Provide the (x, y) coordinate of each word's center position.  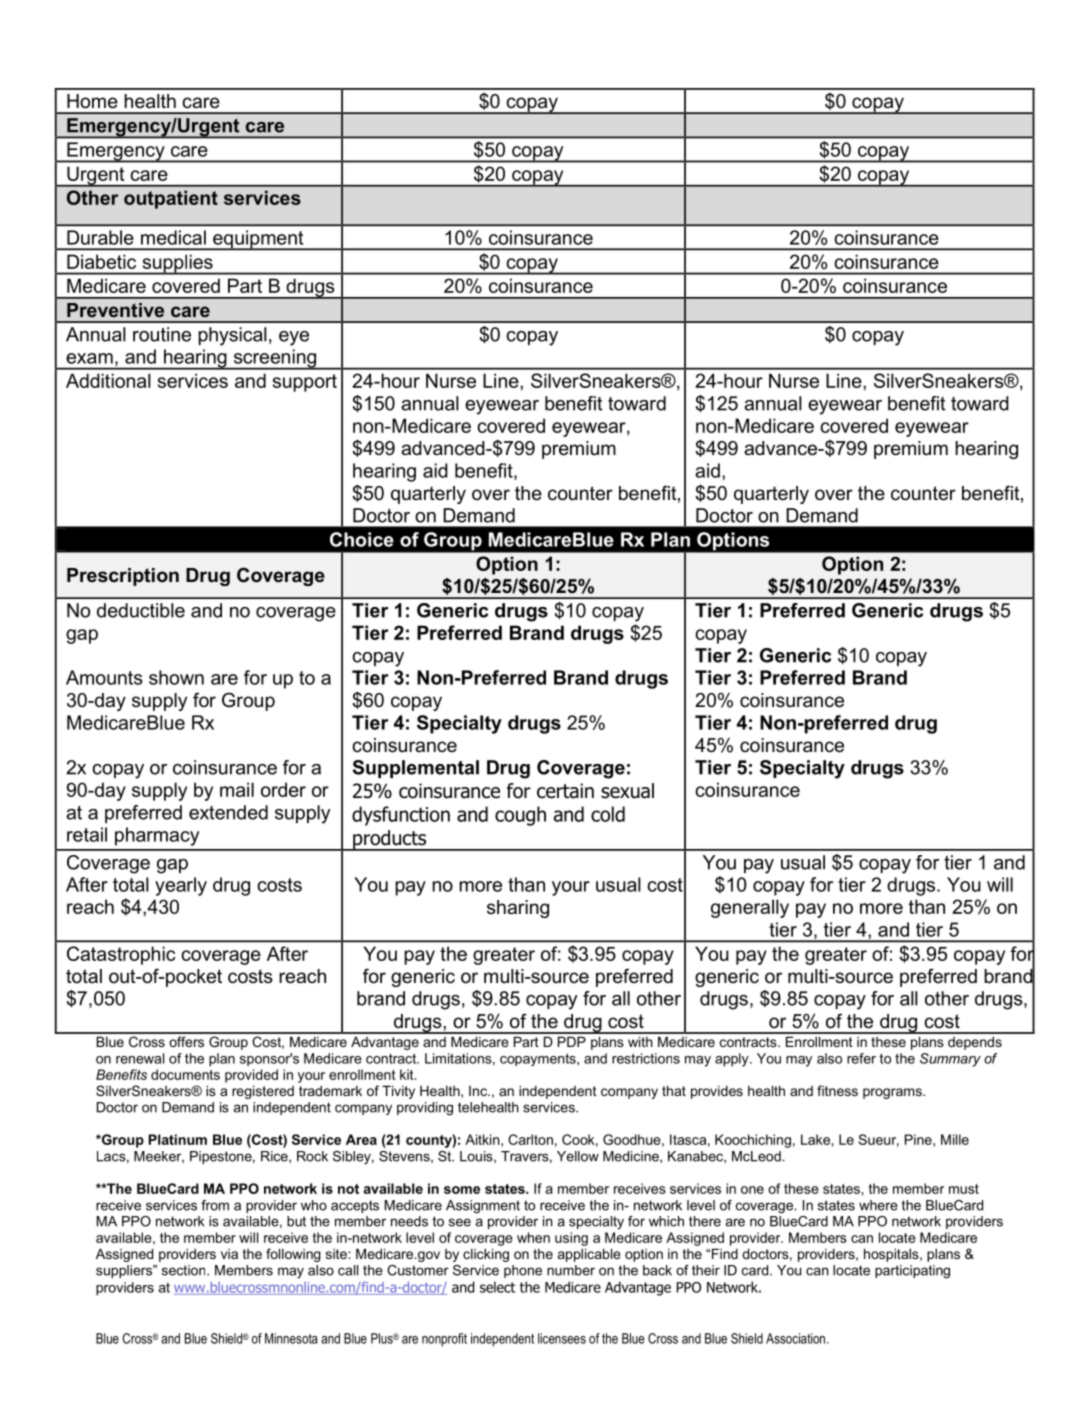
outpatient (171, 199)
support (305, 383)
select (498, 1287)
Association (795, 1338)
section (185, 1270)
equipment (258, 240)
